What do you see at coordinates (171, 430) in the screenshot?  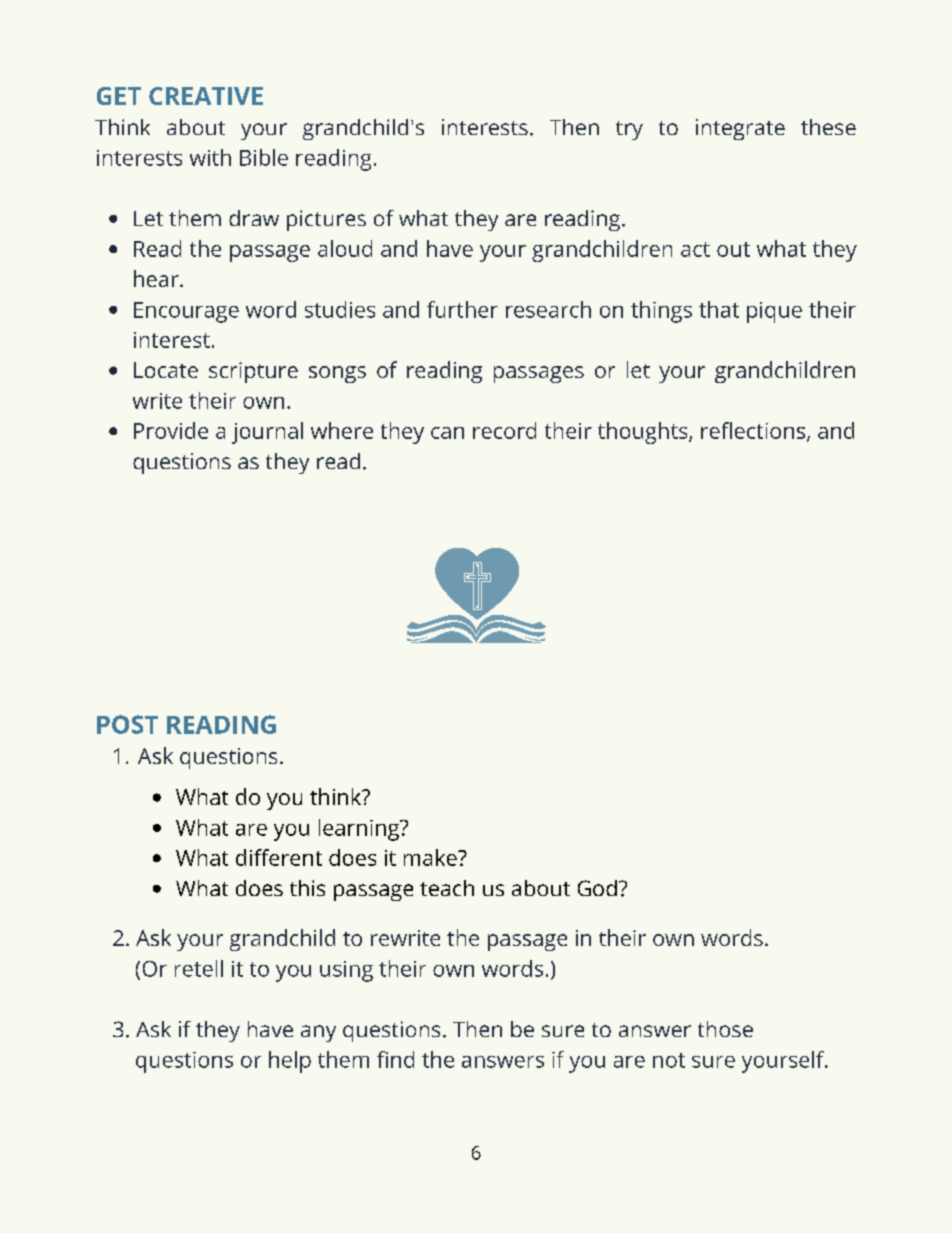 I see `Provide` at bounding box center [171, 430].
